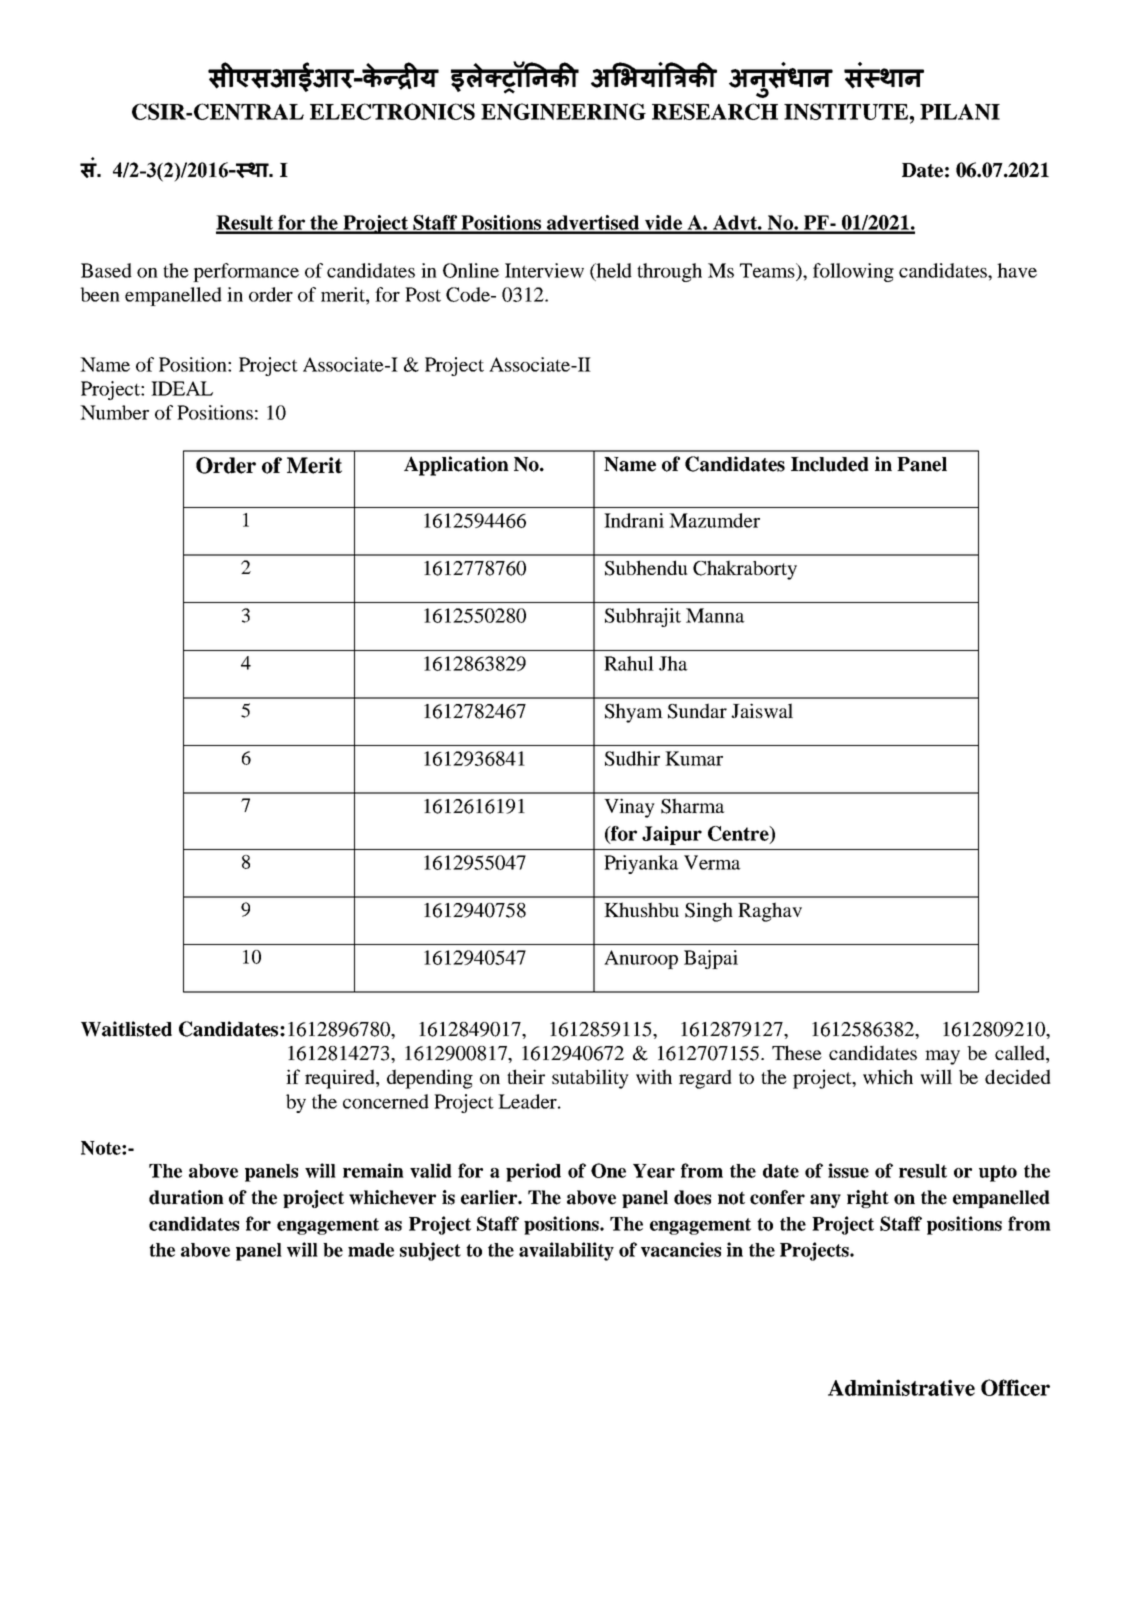 Image resolution: width=1131 pixels, height=1600 pixels. I want to click on Application, so click(456, 466).
